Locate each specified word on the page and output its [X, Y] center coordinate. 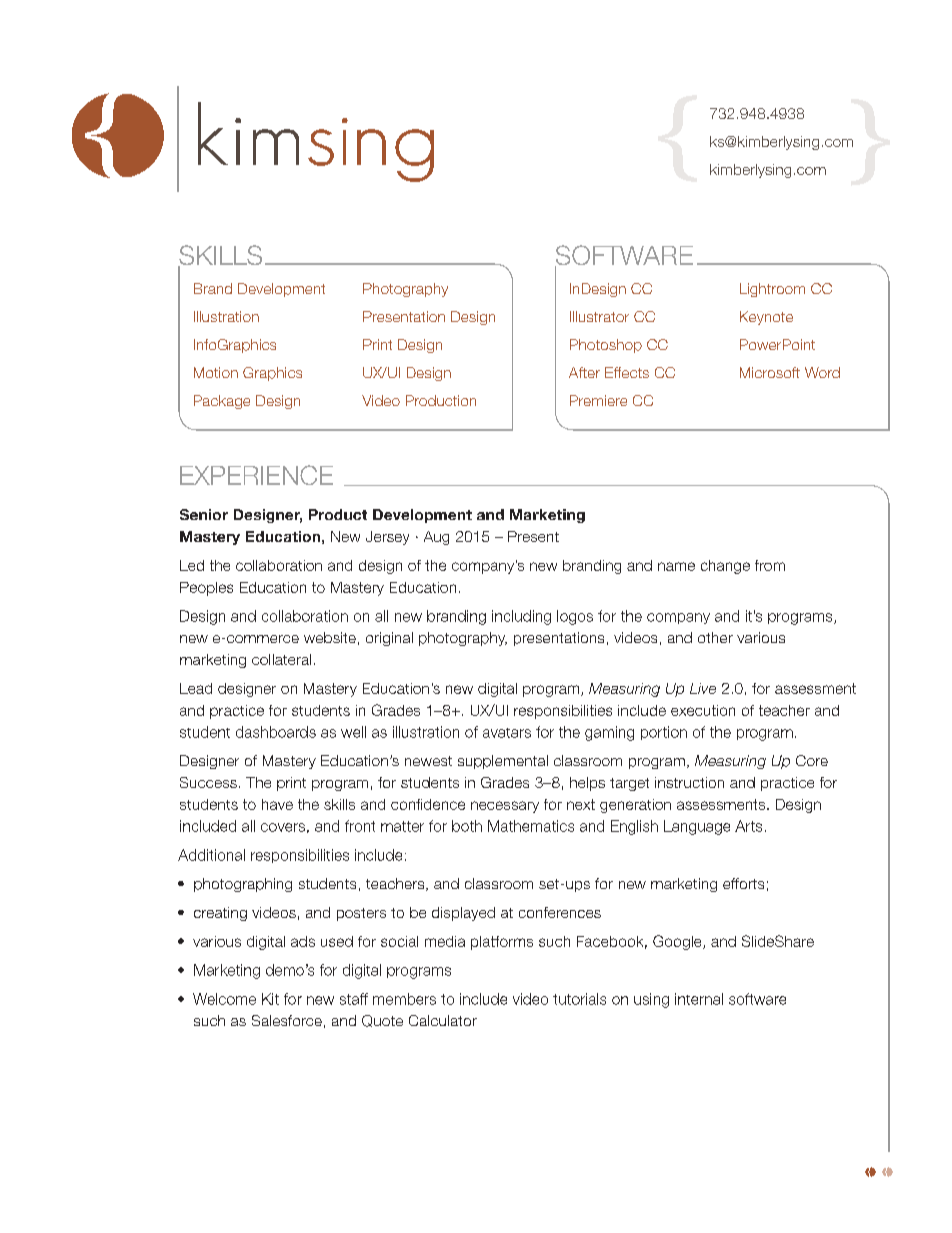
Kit [270, 999]
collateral [281, 659]
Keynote [766, 318]
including [521, 617]
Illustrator [599, 316]
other [715, 637]
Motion [216, 372]
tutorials [579, 999]
